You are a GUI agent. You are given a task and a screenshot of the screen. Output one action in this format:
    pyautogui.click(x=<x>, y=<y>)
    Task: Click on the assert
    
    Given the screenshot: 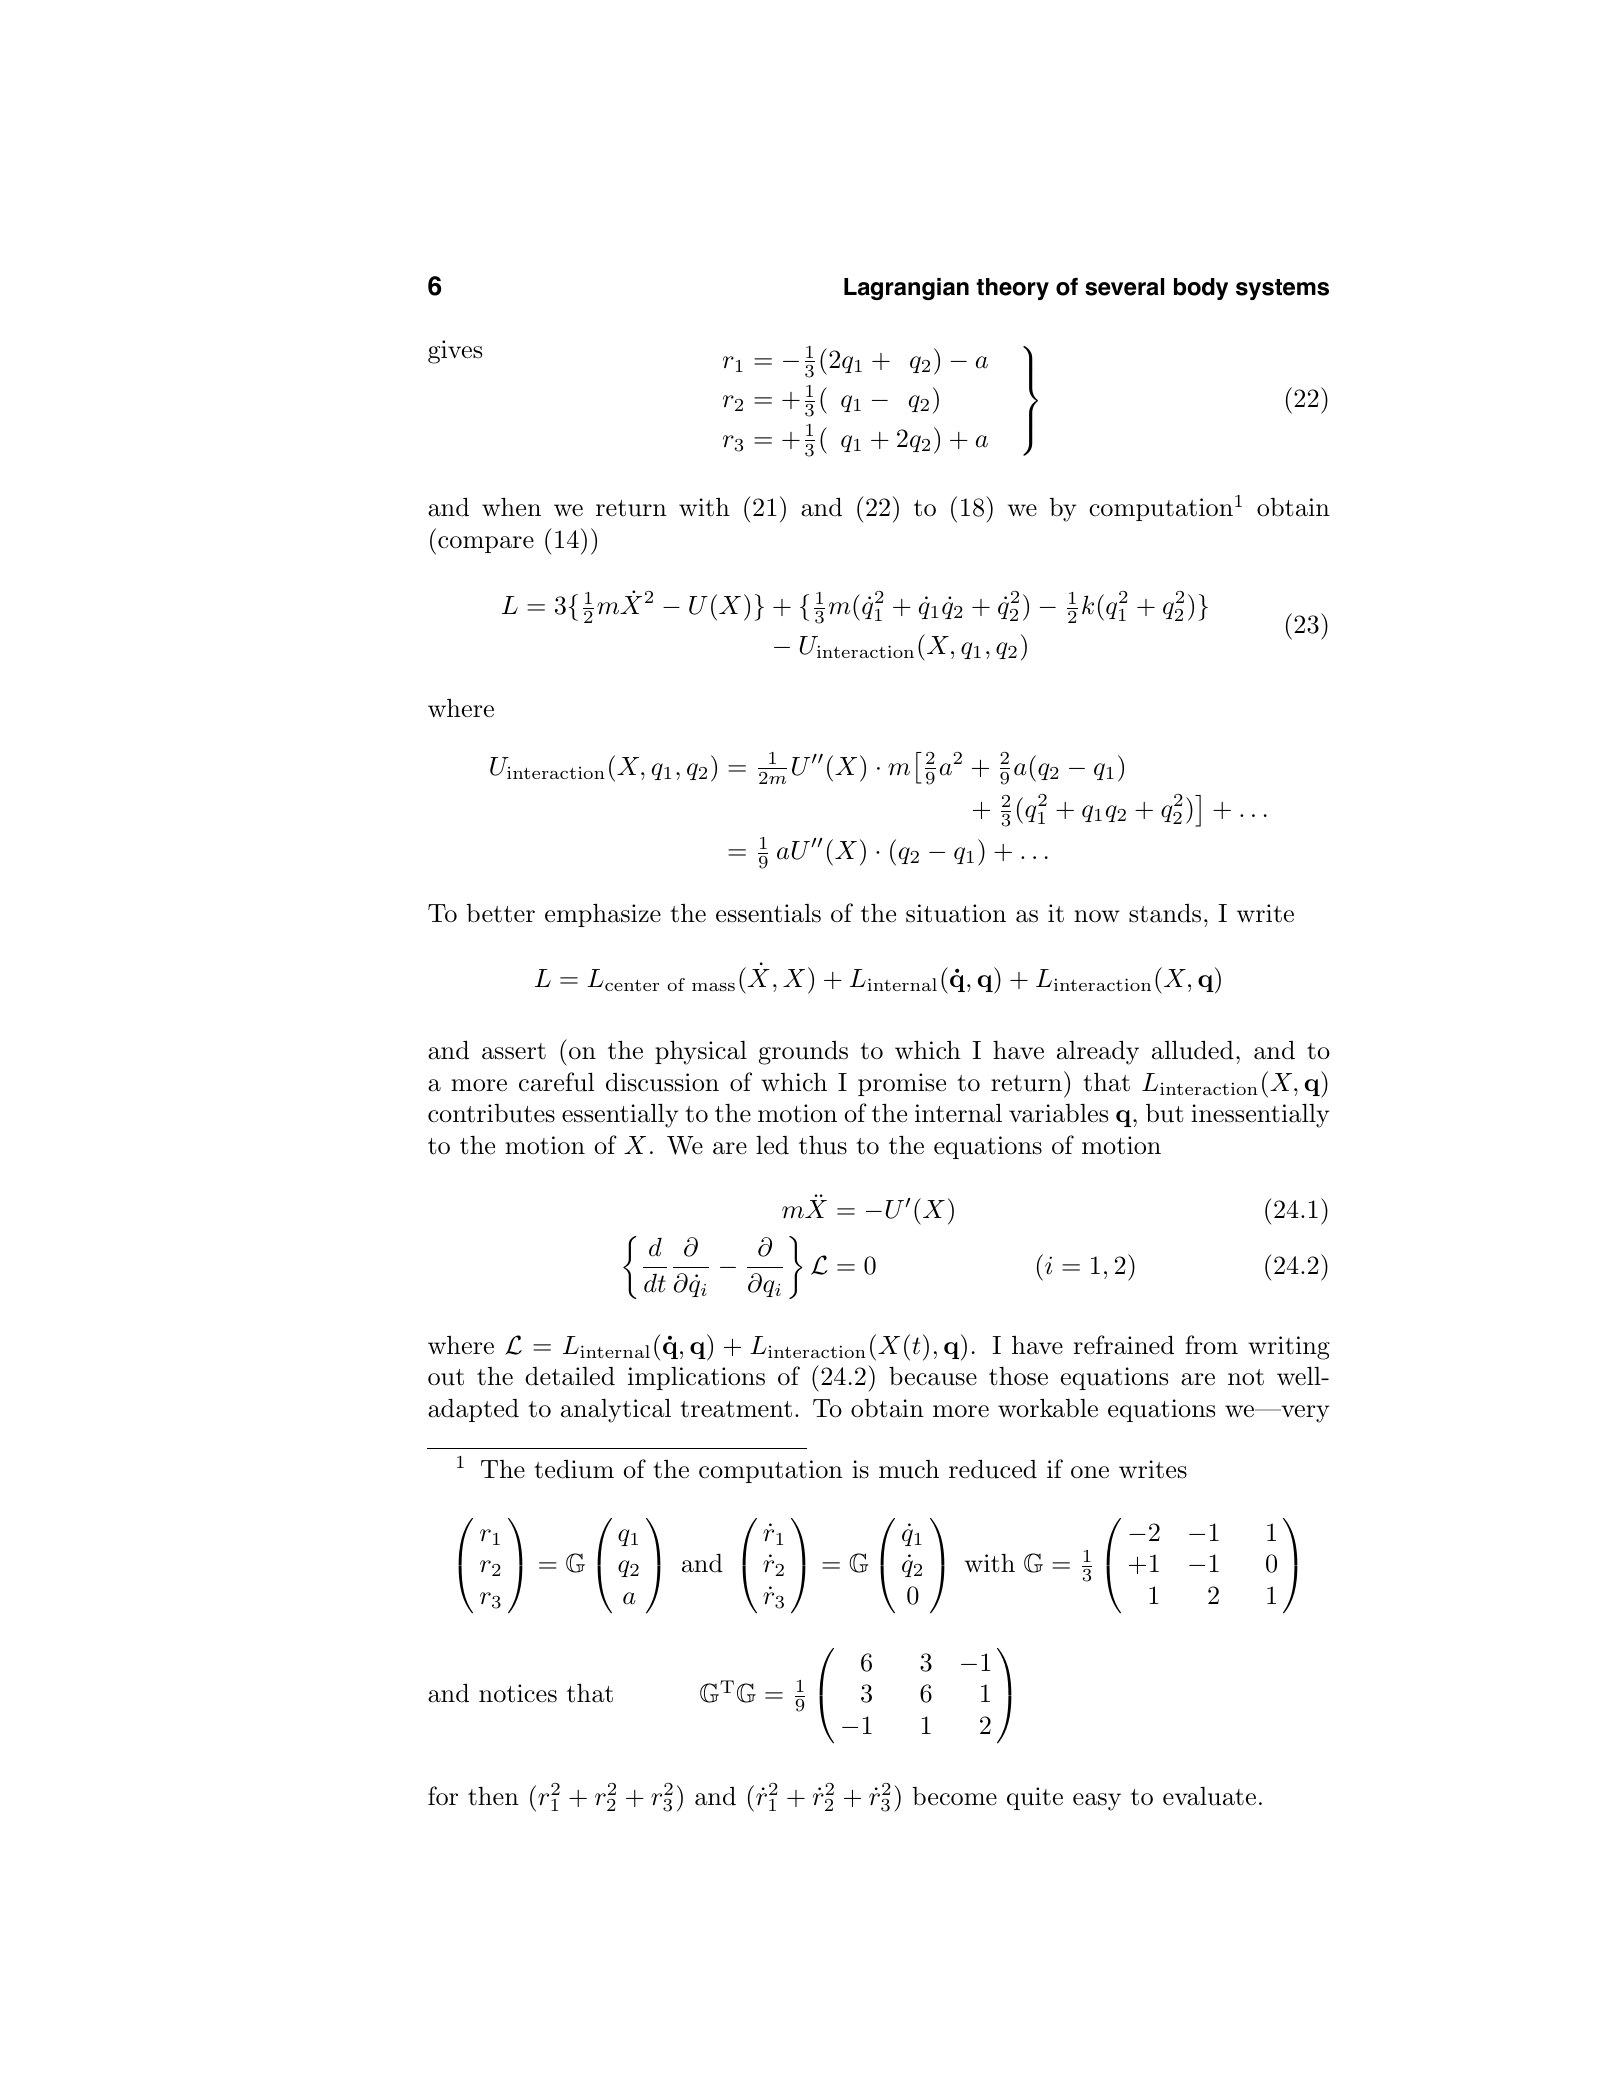 What is the action you would take?
    pyautogui.click(x=514, y=1051)
